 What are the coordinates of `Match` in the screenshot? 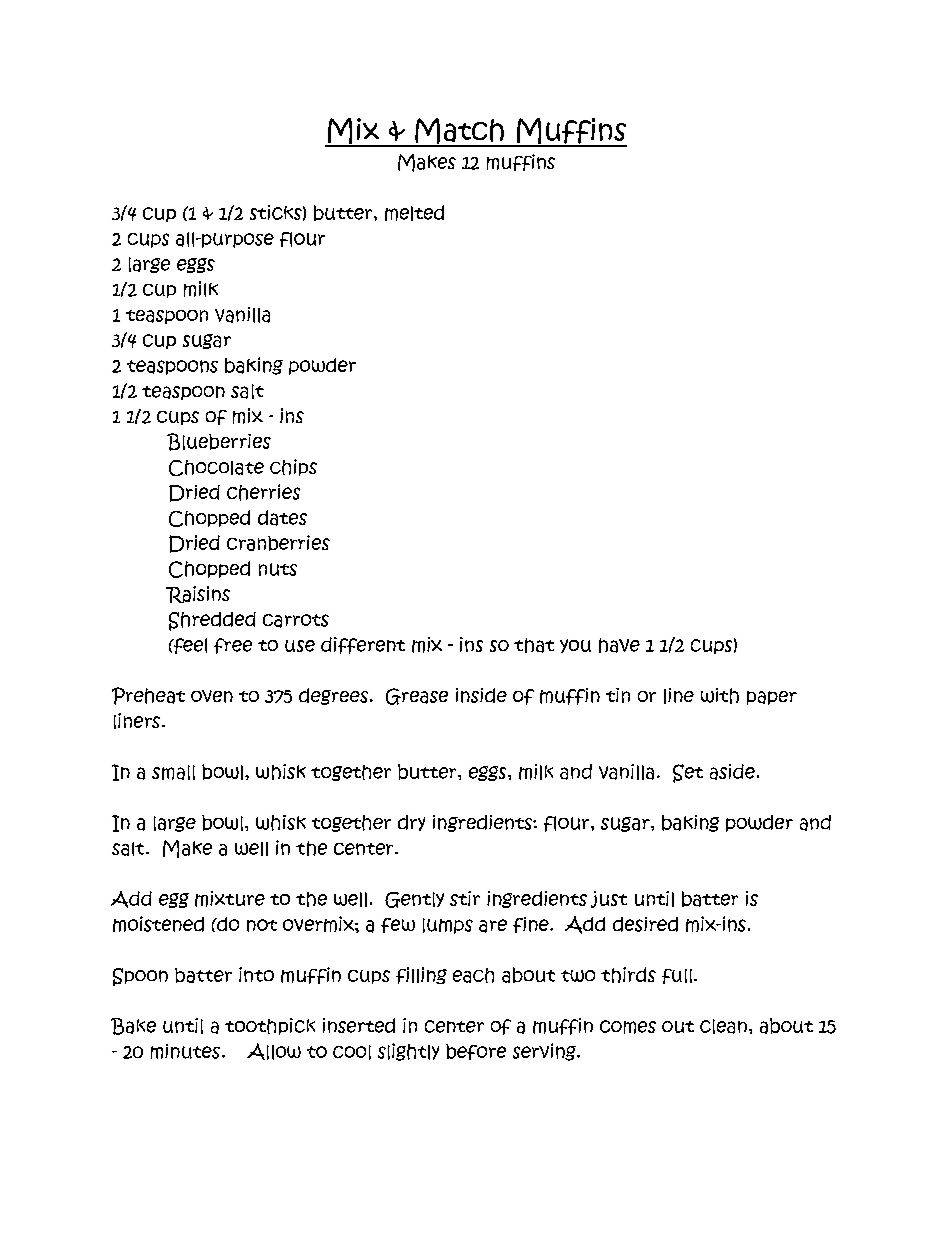 It's located at (459, 132).
